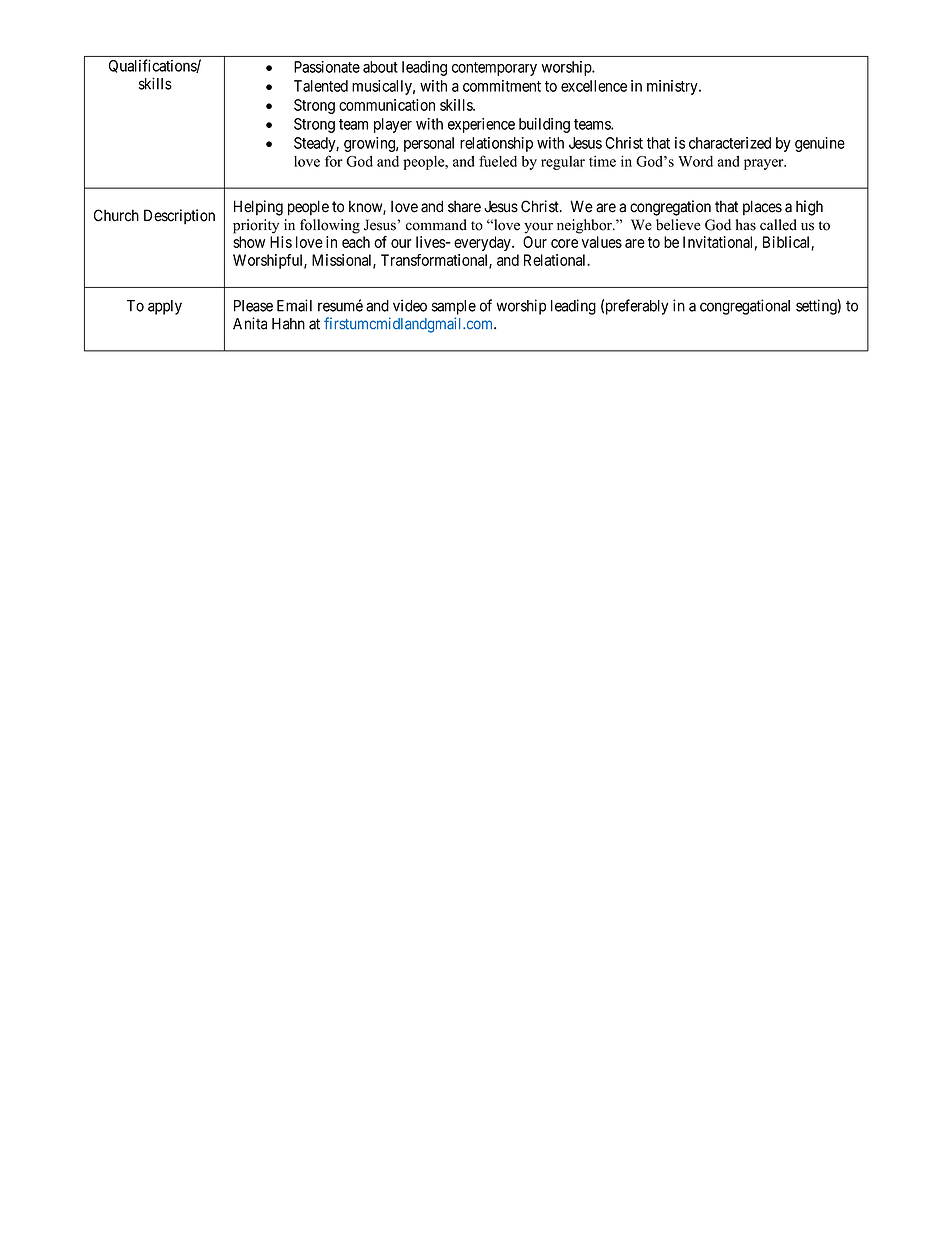 The image size is (952, 1233). I want to click on share, so click(464, 206).
